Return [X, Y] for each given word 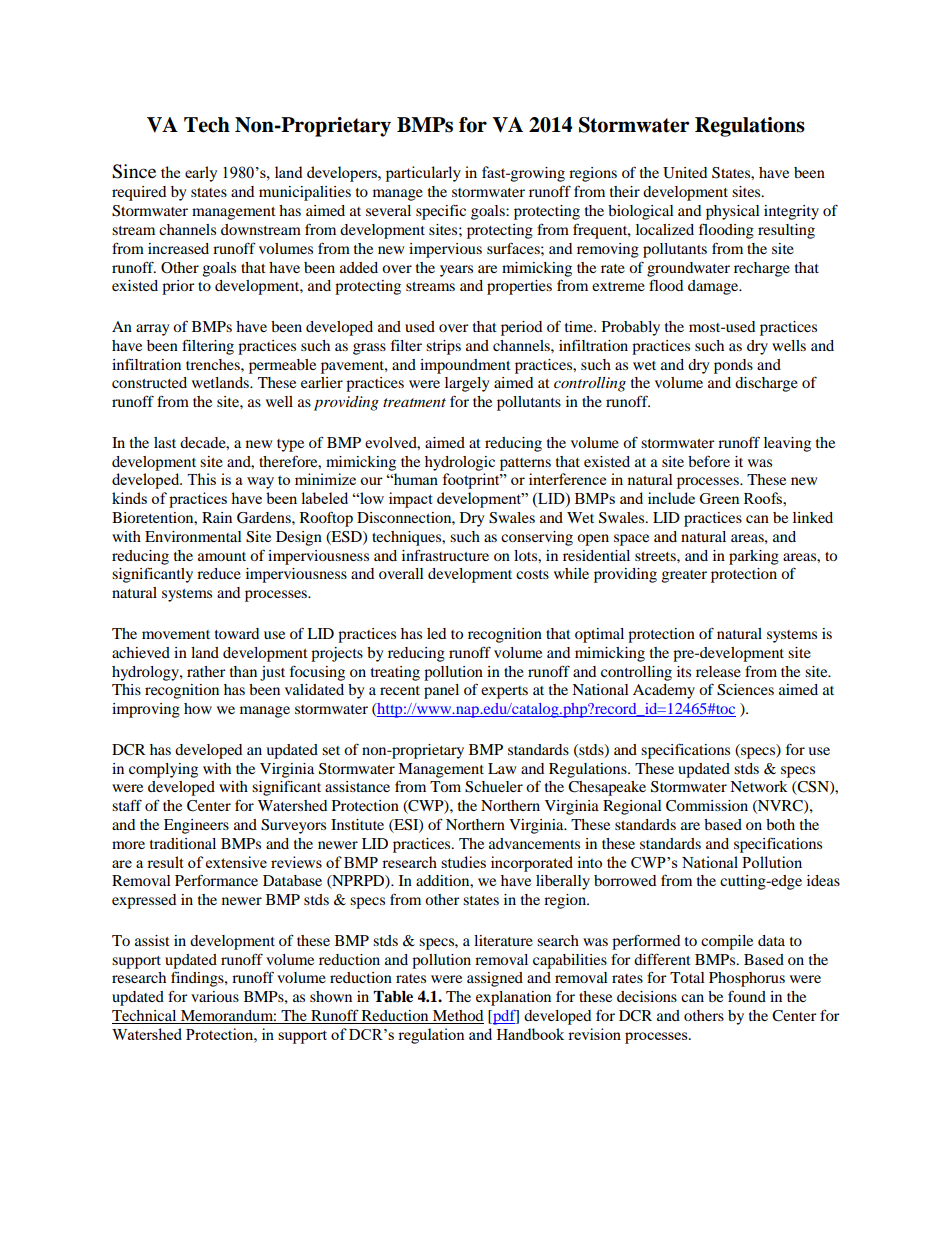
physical [733, 212]
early [201, 174]
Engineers [196, 826]
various [215, 996]
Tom [445, 786]
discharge [766, 384]
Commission [707, 806]
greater [684, 576]
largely [467, 384]
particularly [423, 174]
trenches [214, 364]
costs [532, 574]
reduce [219, 573]
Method [457, 1017]
